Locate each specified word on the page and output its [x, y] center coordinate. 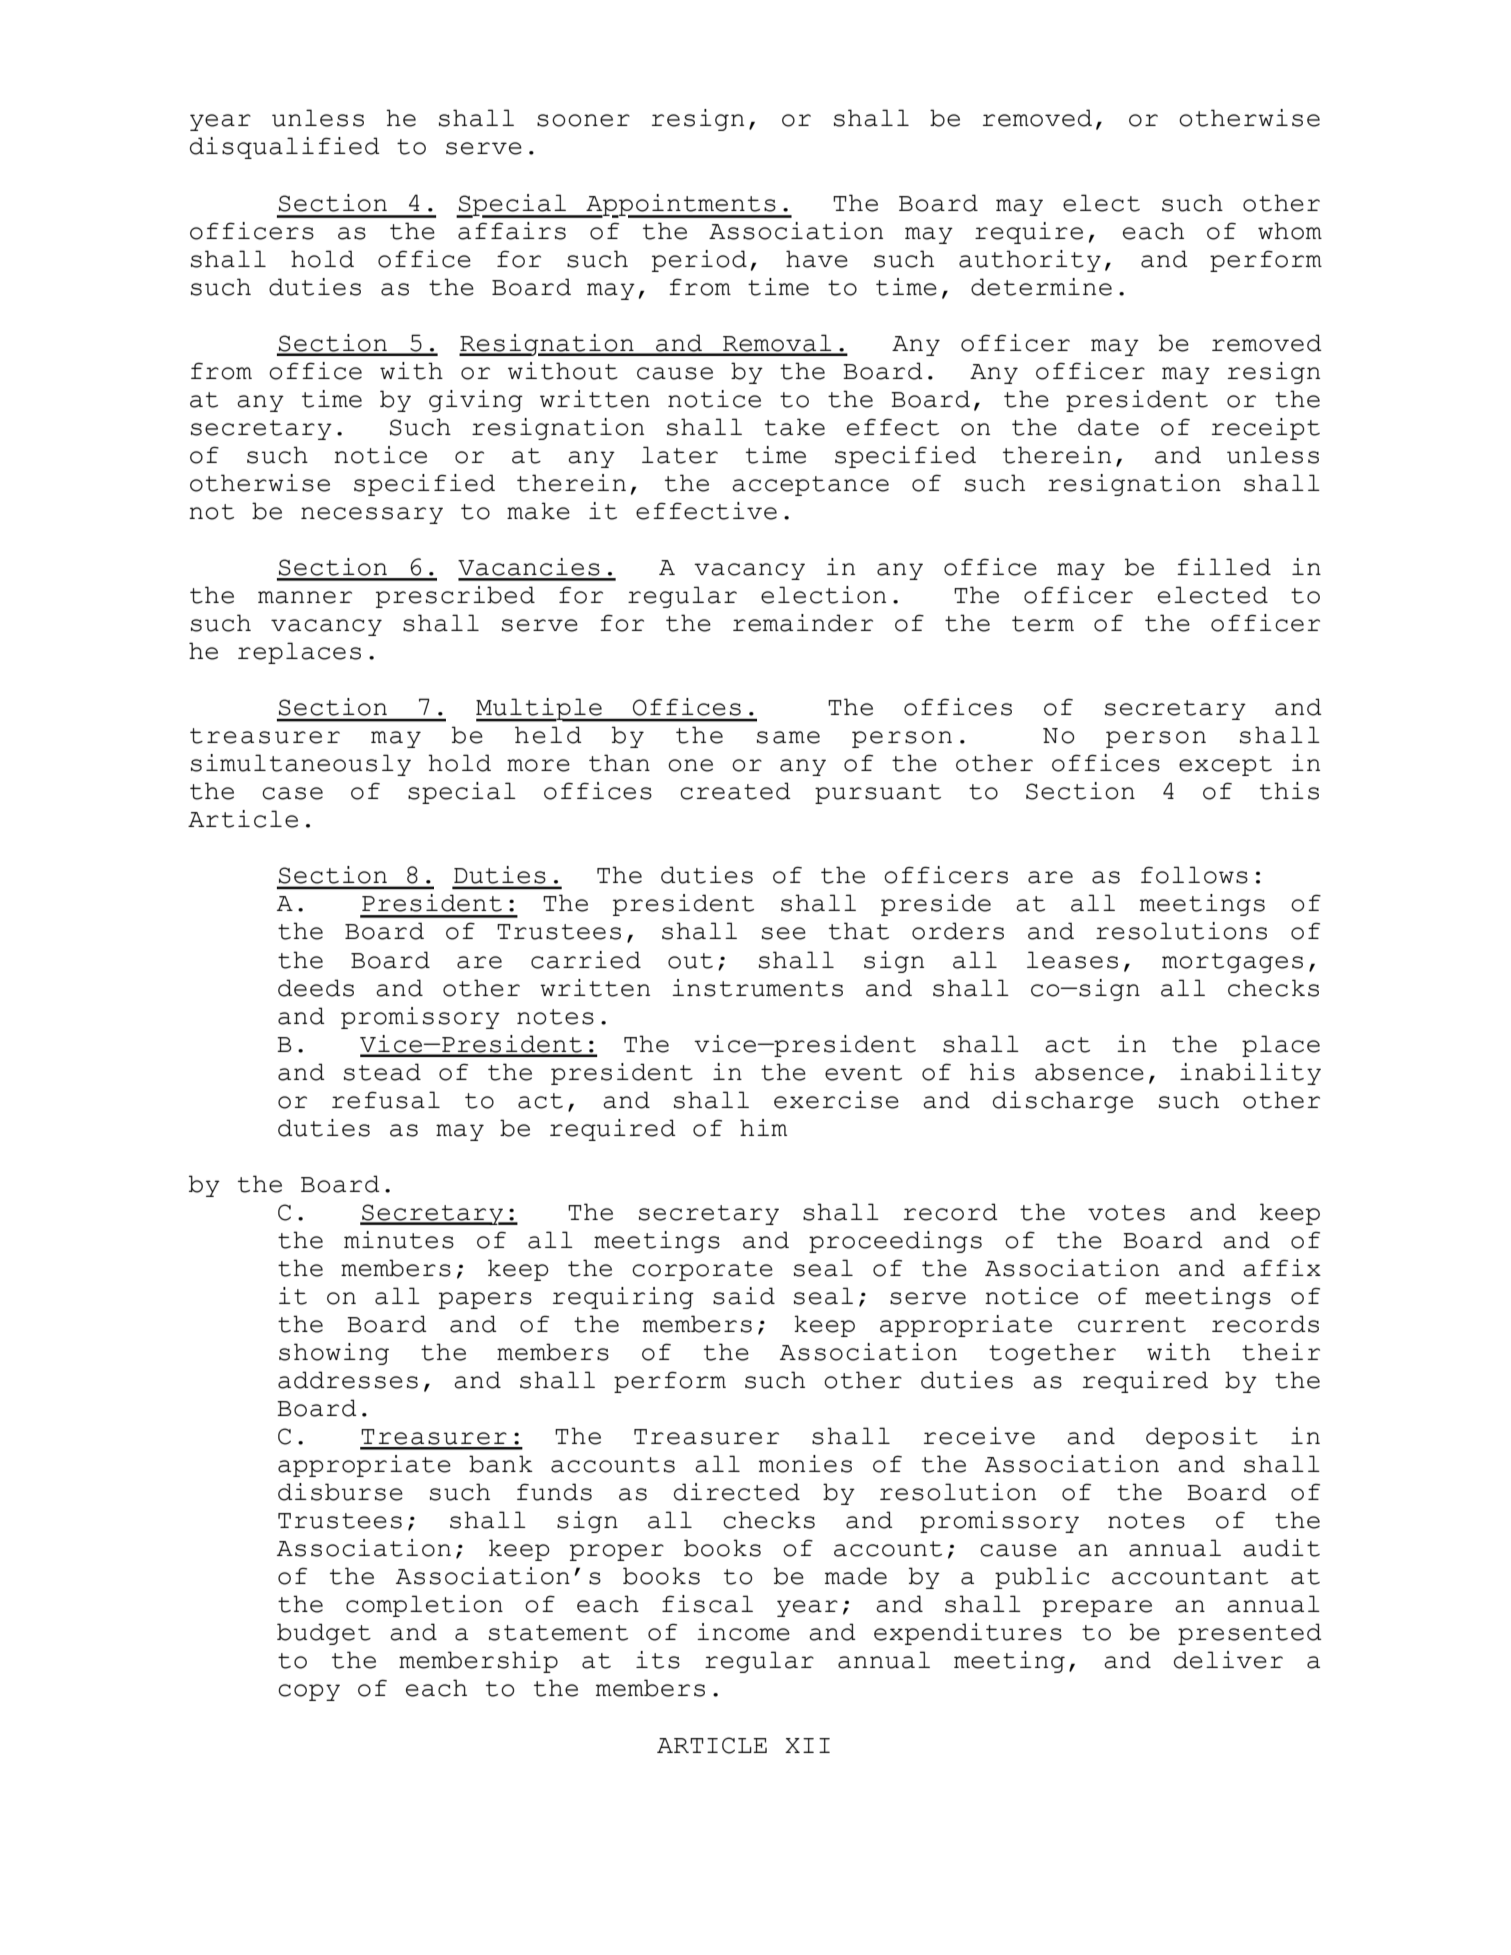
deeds [316, 988]
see [784, 933]
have [817, 259]
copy [309, 1692]
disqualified [285, 148]
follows [1194, 875]
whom [1290, 231]
